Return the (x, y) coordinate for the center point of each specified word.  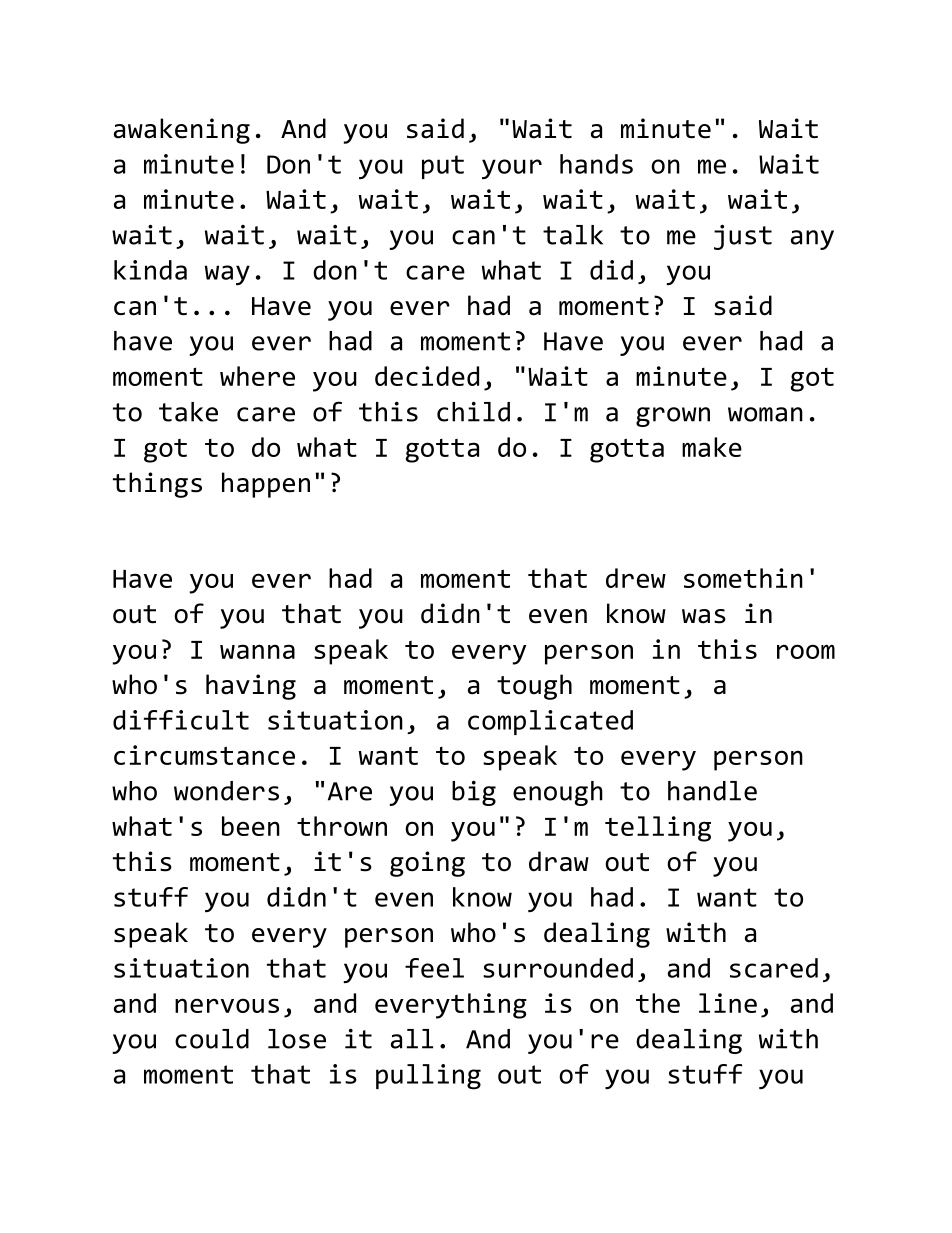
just (743, 237)
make (712, 447)
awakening (182, 131)
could (212, 1039)
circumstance (204, 755)
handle (712, 791)
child (473, 412)
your (512, 169)
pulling (428, 1077)
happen (266, 485)
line (728, 1003)
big (474, 793)
